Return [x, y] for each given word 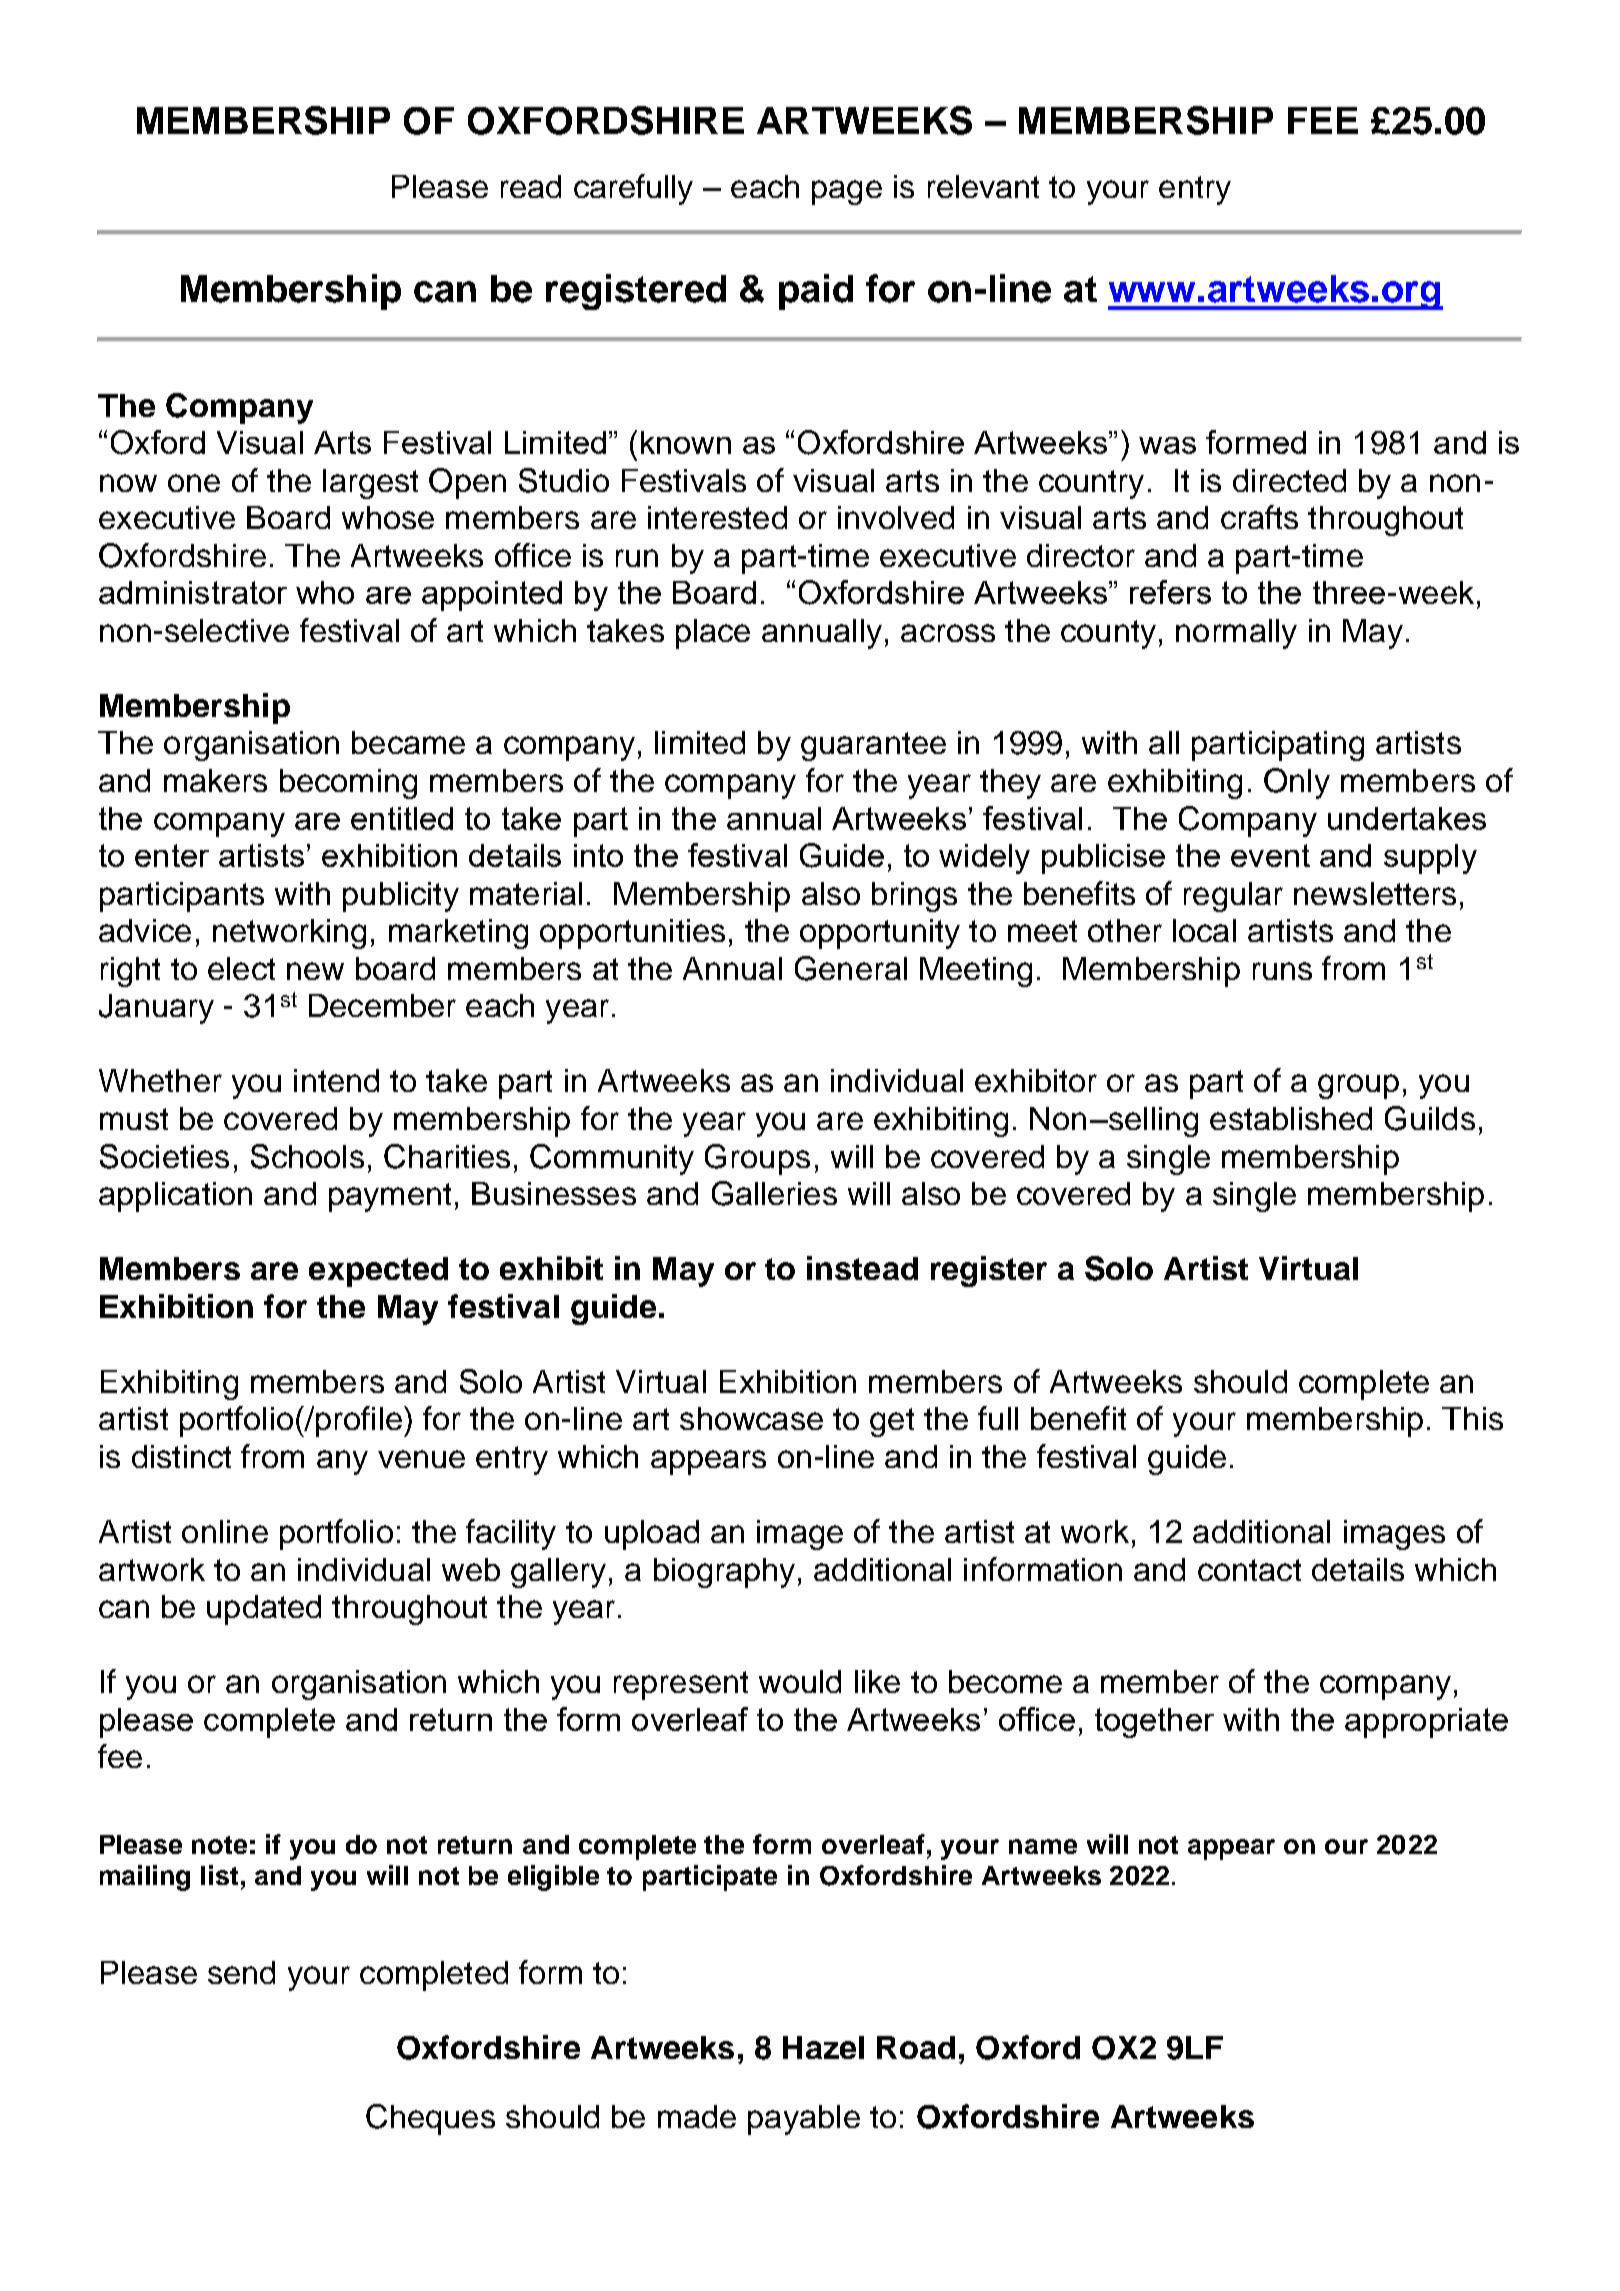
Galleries [774, 1193]
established [1291, 1118]
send [241, 1972]
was [1167, 445]
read [531, 186]
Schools [307, 1156]
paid [816, 292]
